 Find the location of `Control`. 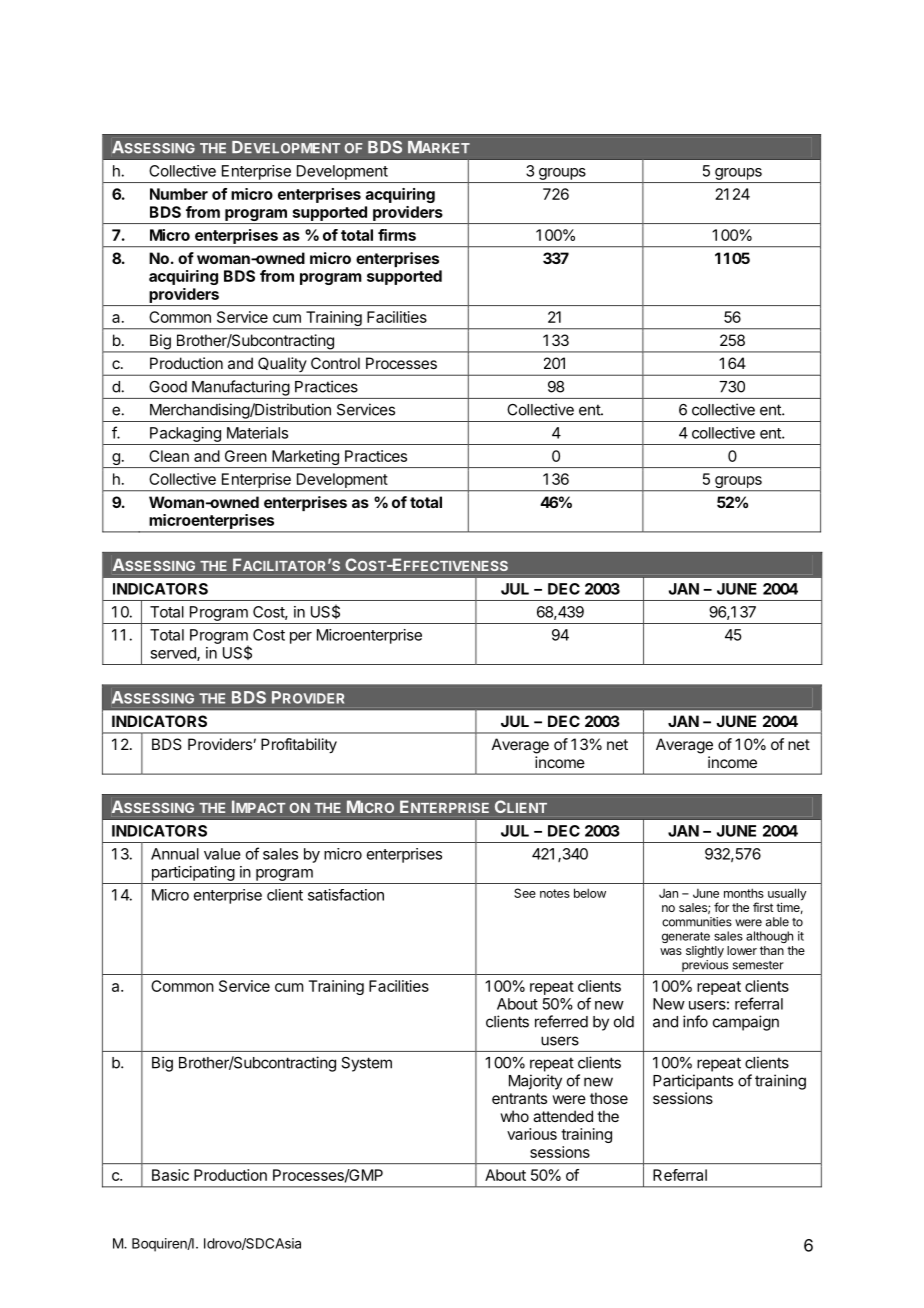

Control is located at coordinates (335, 363).
